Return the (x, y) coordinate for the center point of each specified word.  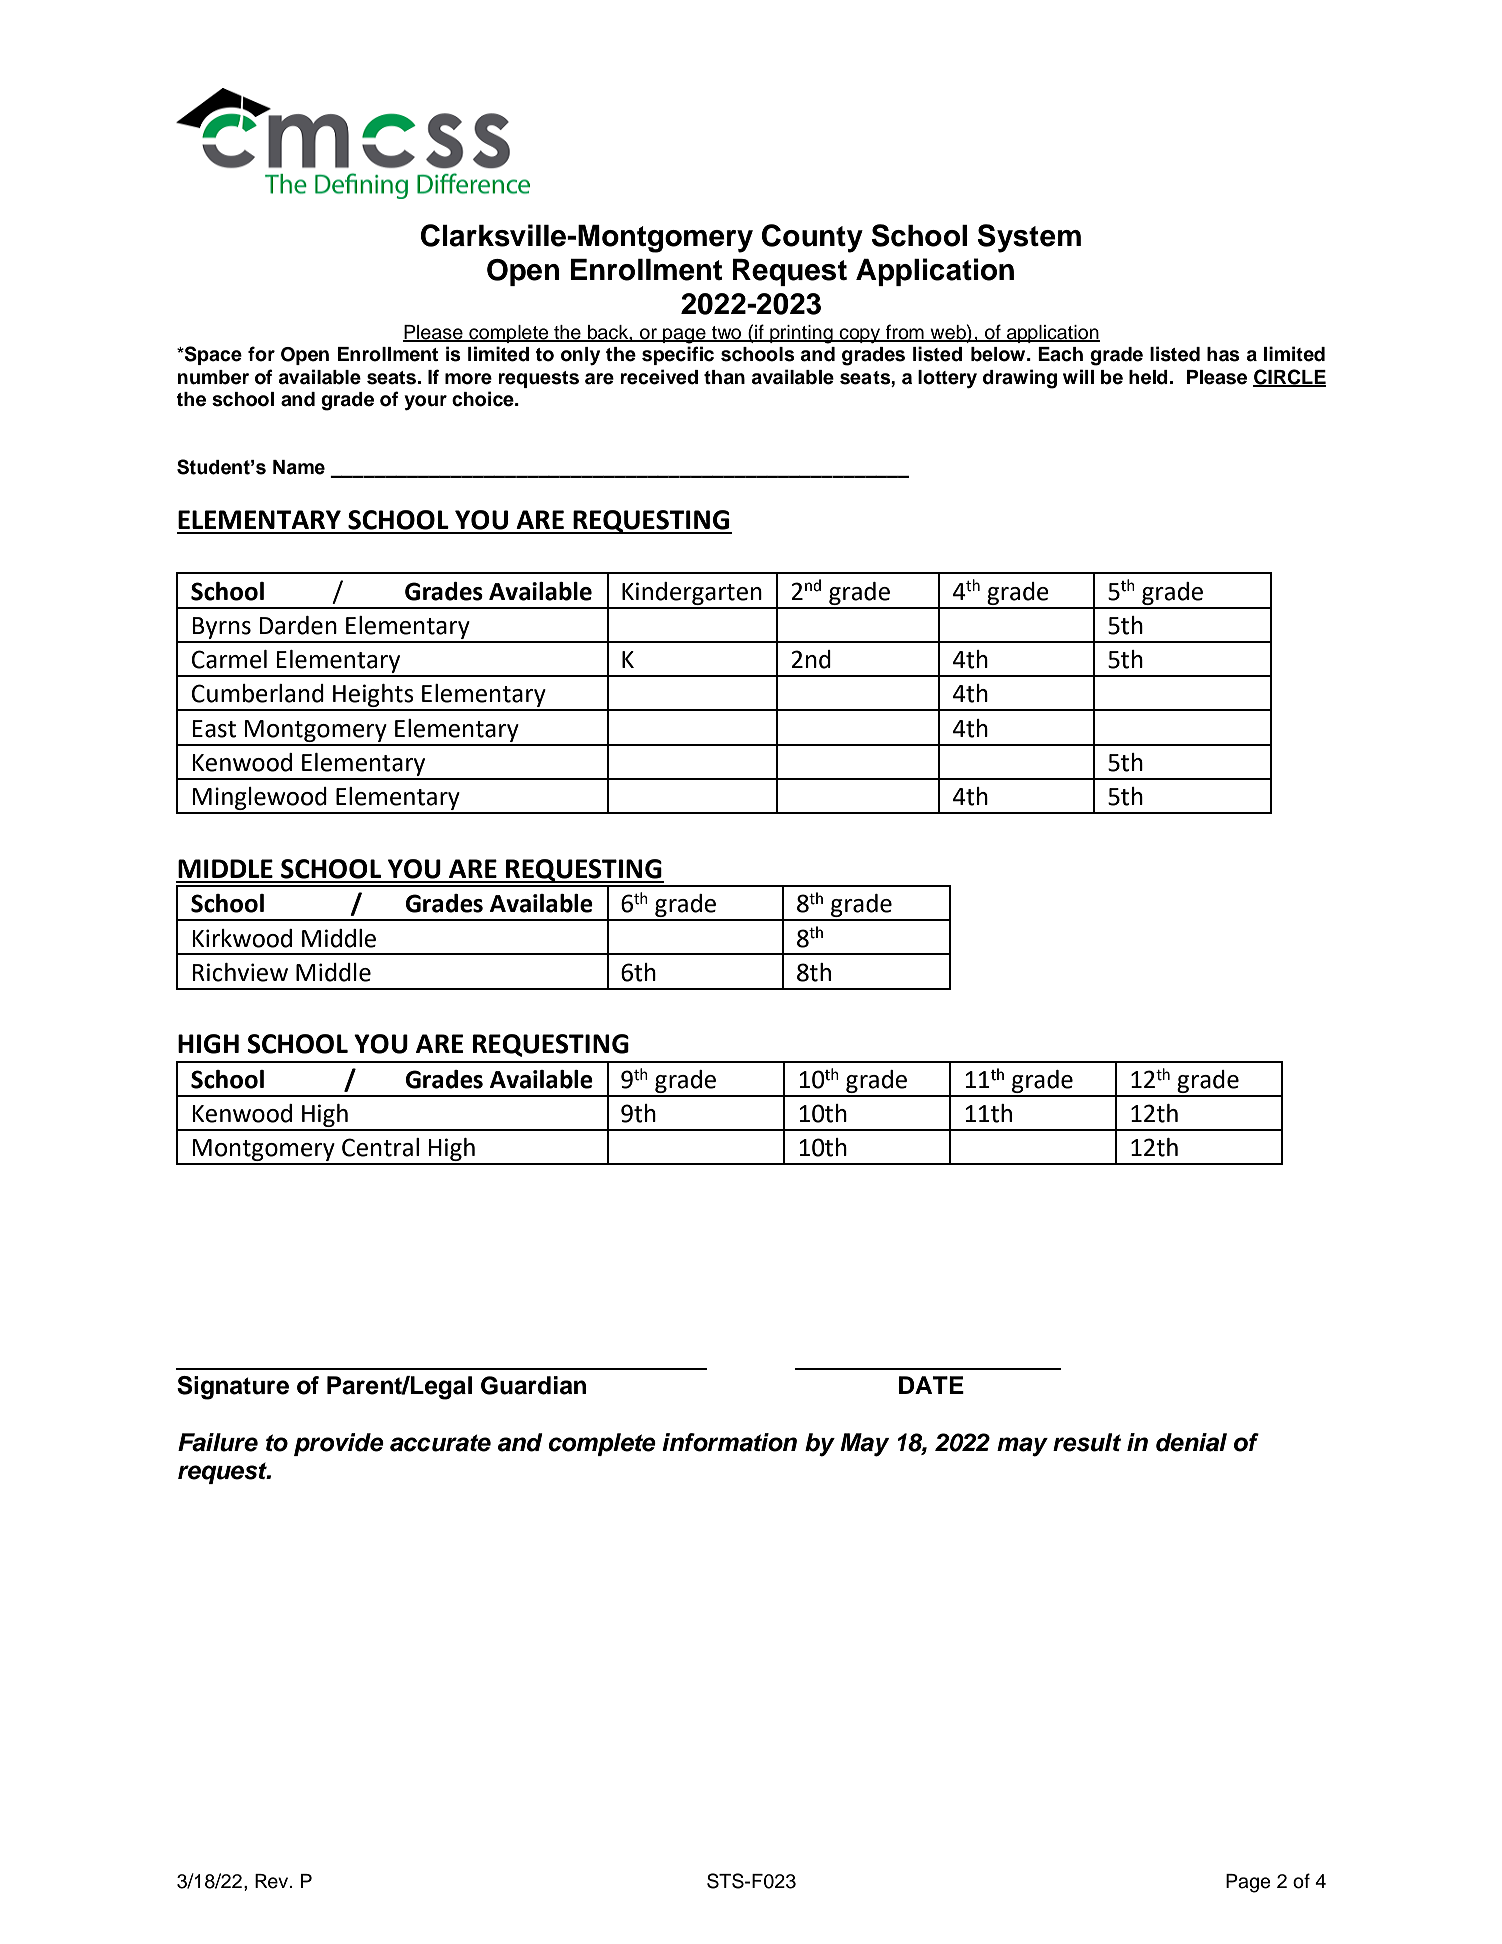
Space (212, 355)
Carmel (229, 659)
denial (1191, 1442)
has (1223, 354)
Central (380, 1147)
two (727, 334)
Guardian (533, 1385)
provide (339, 1444)
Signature (233, 1388)
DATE (931, 1385)
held (1149, 377)
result (1087, 1442)
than (724, 377)
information (729, 1442)
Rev (273, 1881)
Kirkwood (242, 938)
